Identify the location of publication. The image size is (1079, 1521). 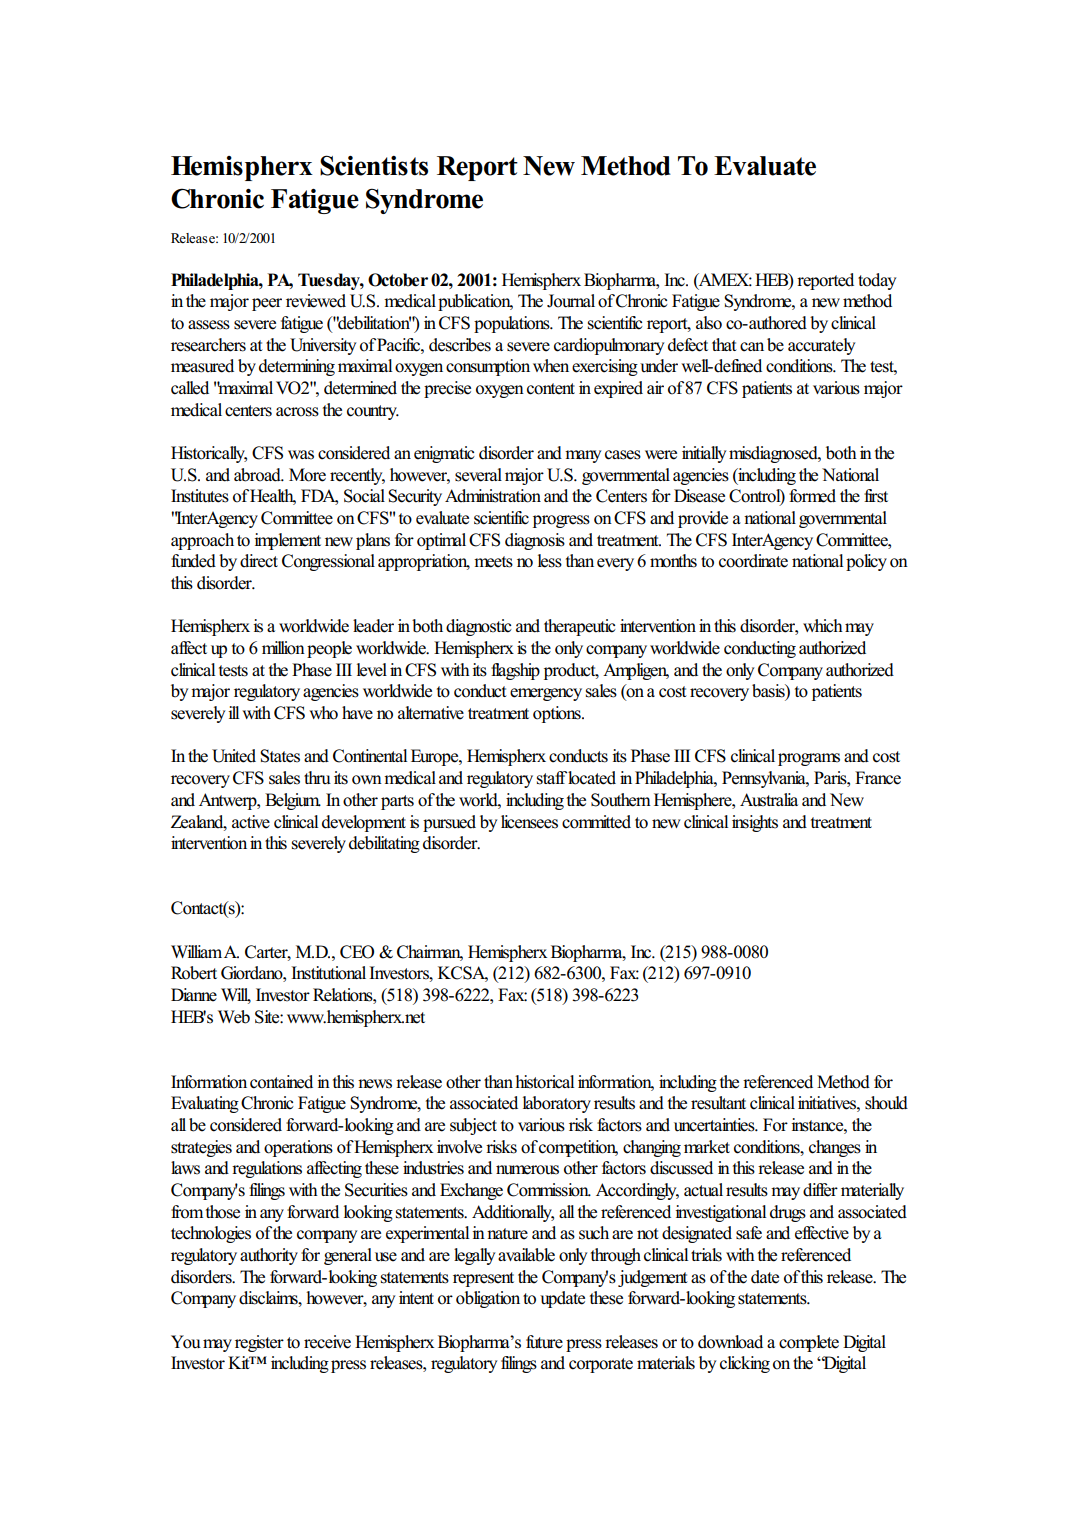
(475, 302).
